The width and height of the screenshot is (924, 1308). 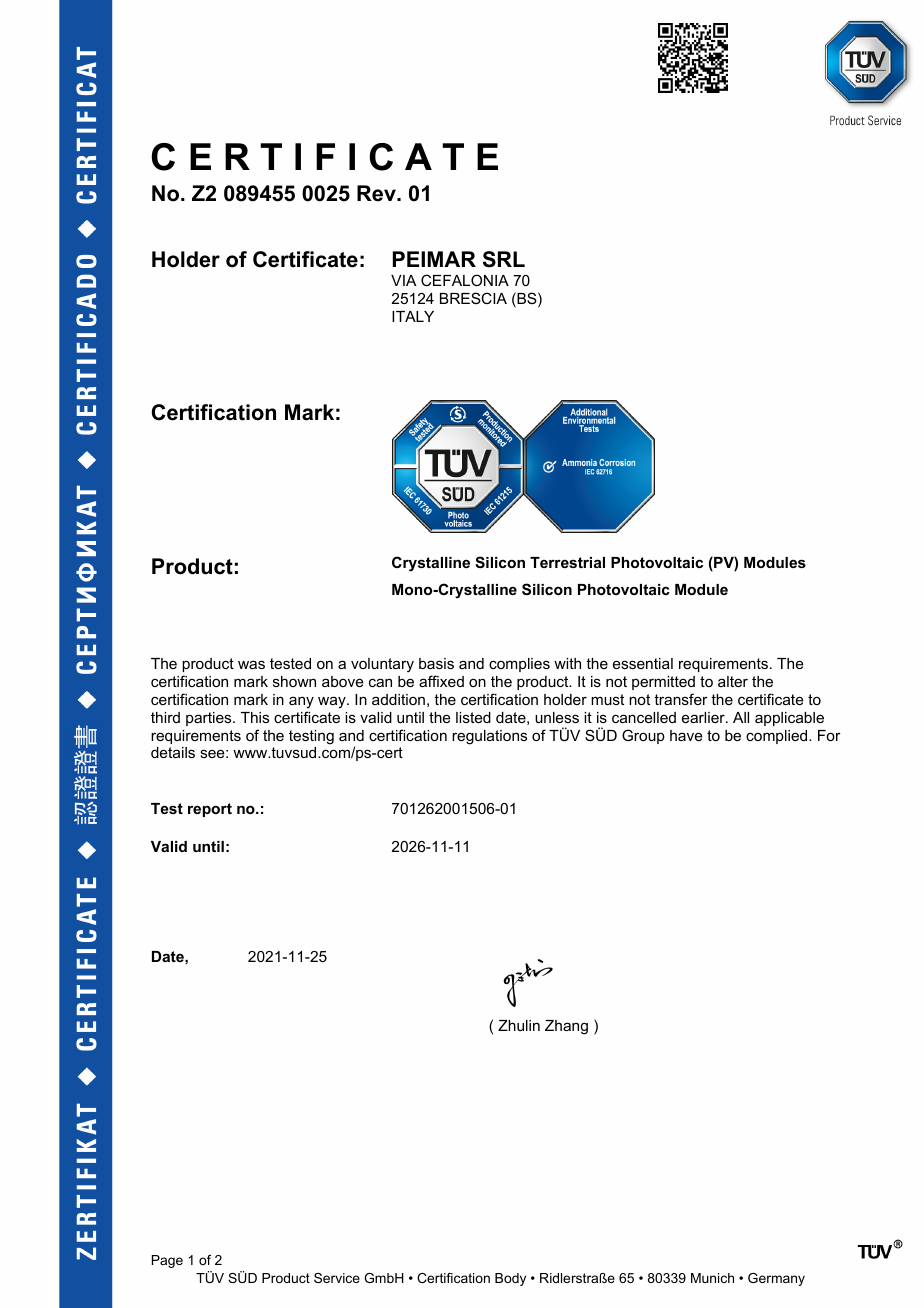 I want to click on complied, so click(x=778, y=737).
